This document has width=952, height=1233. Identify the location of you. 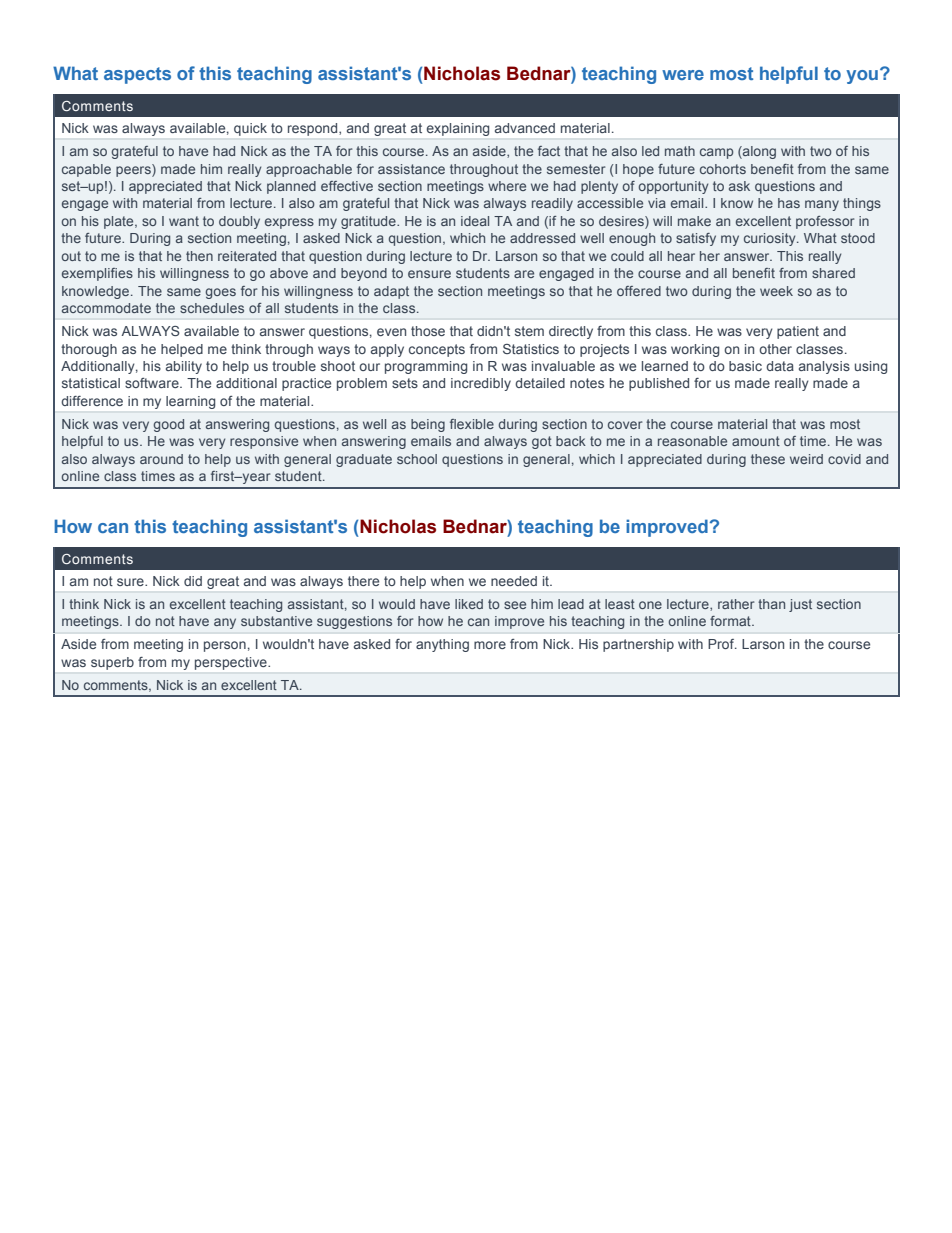
(862, 77).
